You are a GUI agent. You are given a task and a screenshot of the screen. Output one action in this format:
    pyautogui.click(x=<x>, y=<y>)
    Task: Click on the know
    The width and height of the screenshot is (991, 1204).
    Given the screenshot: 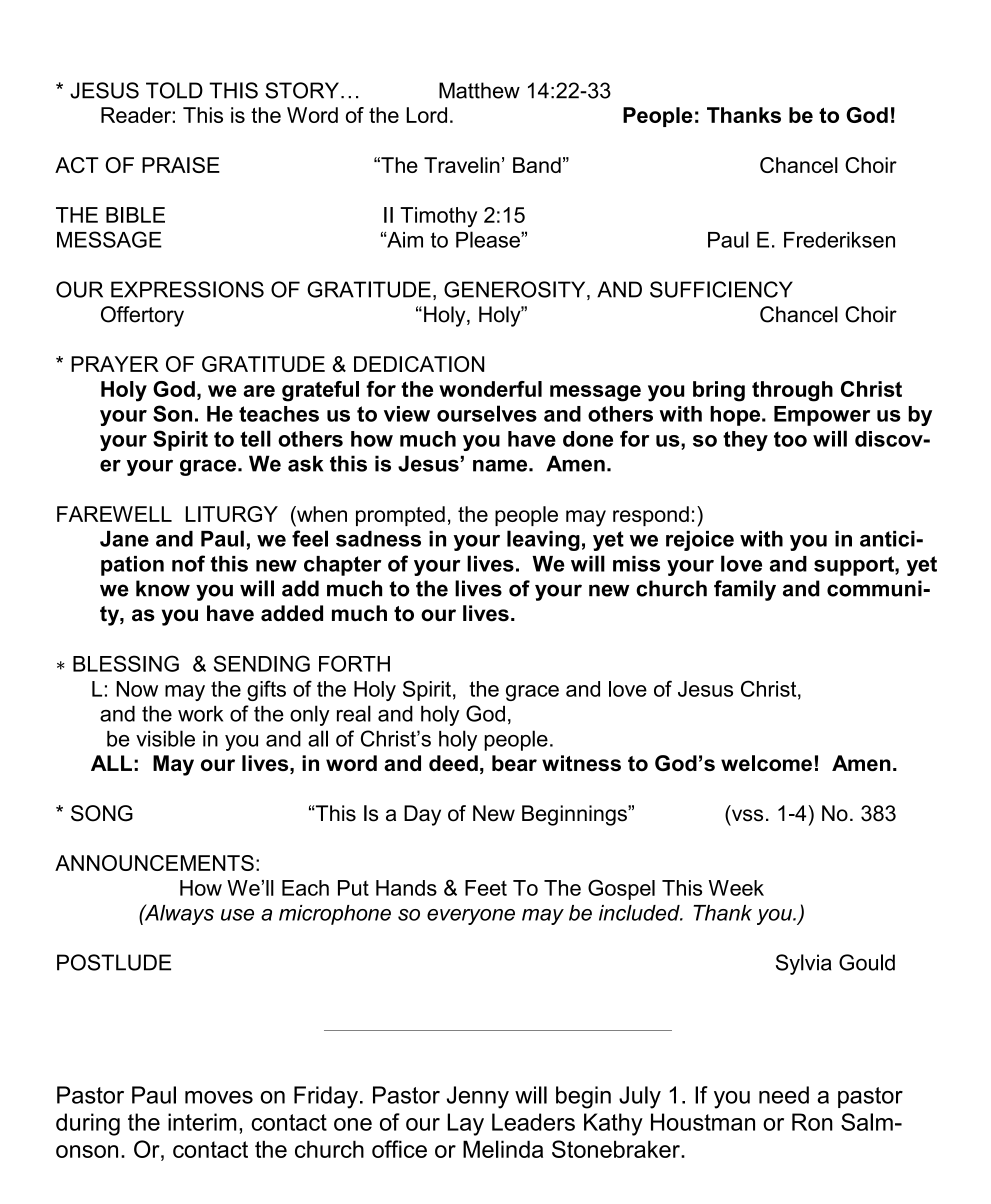 What is the action you would take?
    pyautogui.click(x=163, y=588)
